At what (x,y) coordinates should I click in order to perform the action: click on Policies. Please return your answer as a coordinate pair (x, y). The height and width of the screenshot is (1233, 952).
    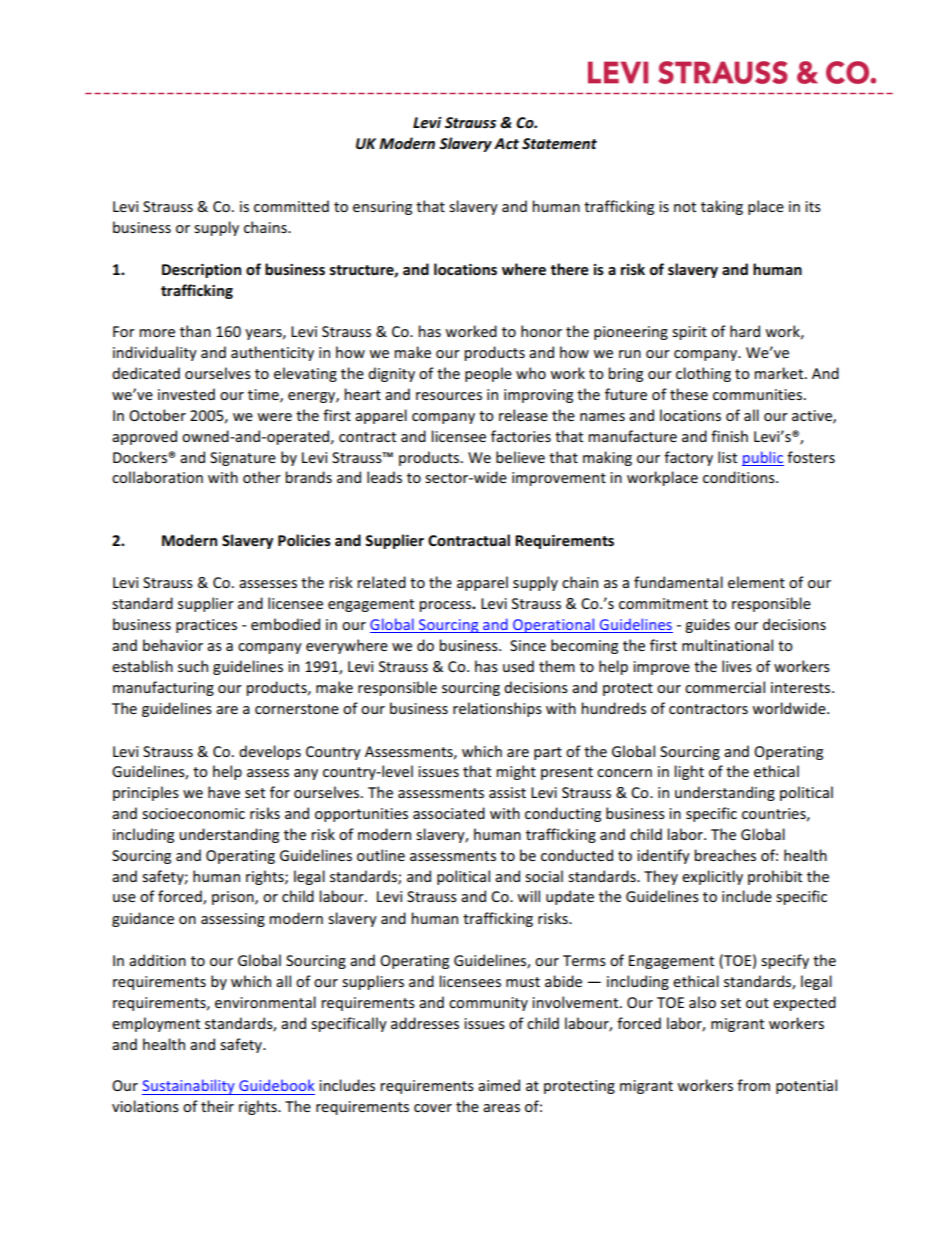
    Looking at the image, I should click on (304, 540).
